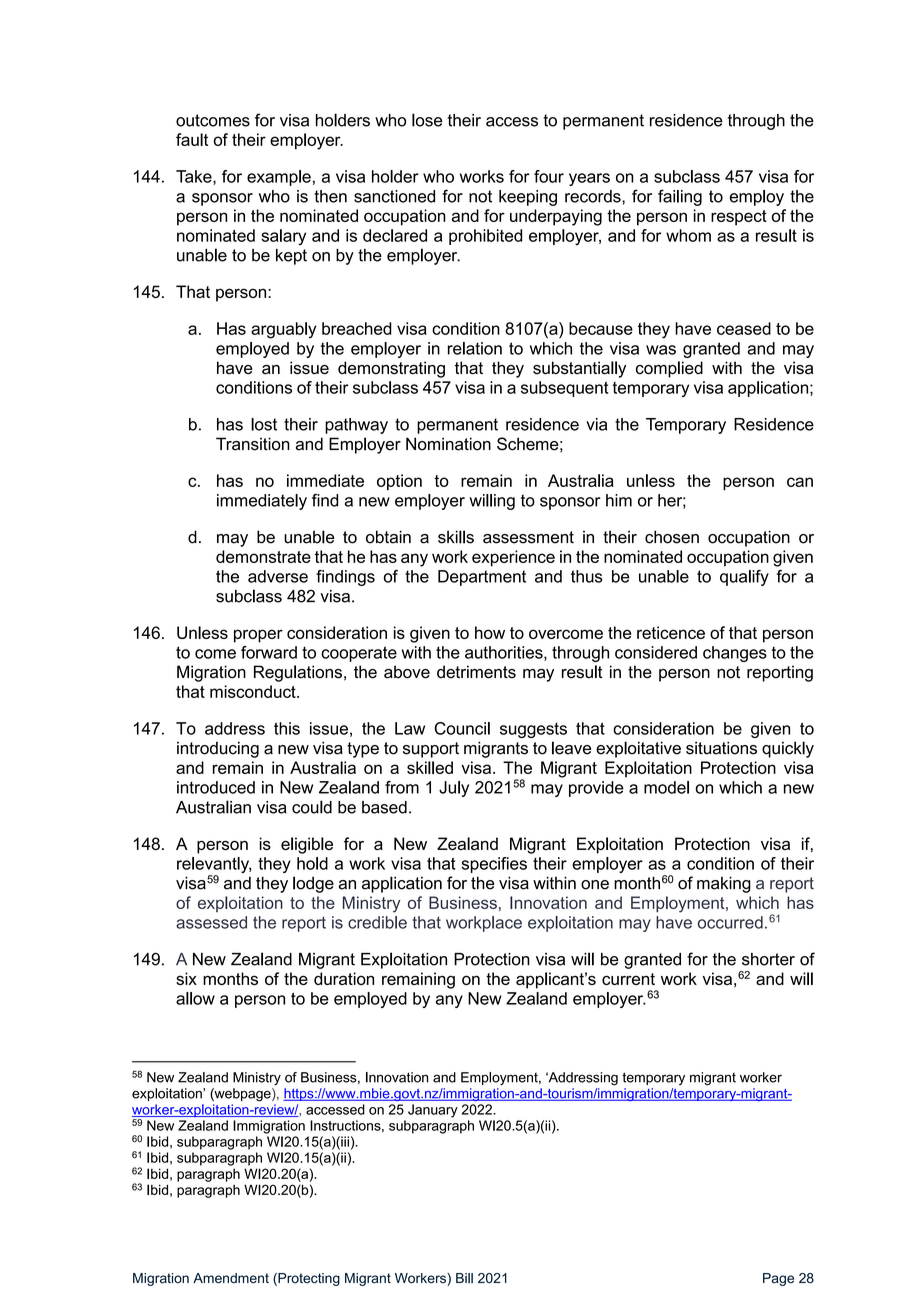 This image has width=924, height=1308. What do you see at coordinates (231, 1278) in the image?
I see `Amendment` at bounding box center [231, 1278].
